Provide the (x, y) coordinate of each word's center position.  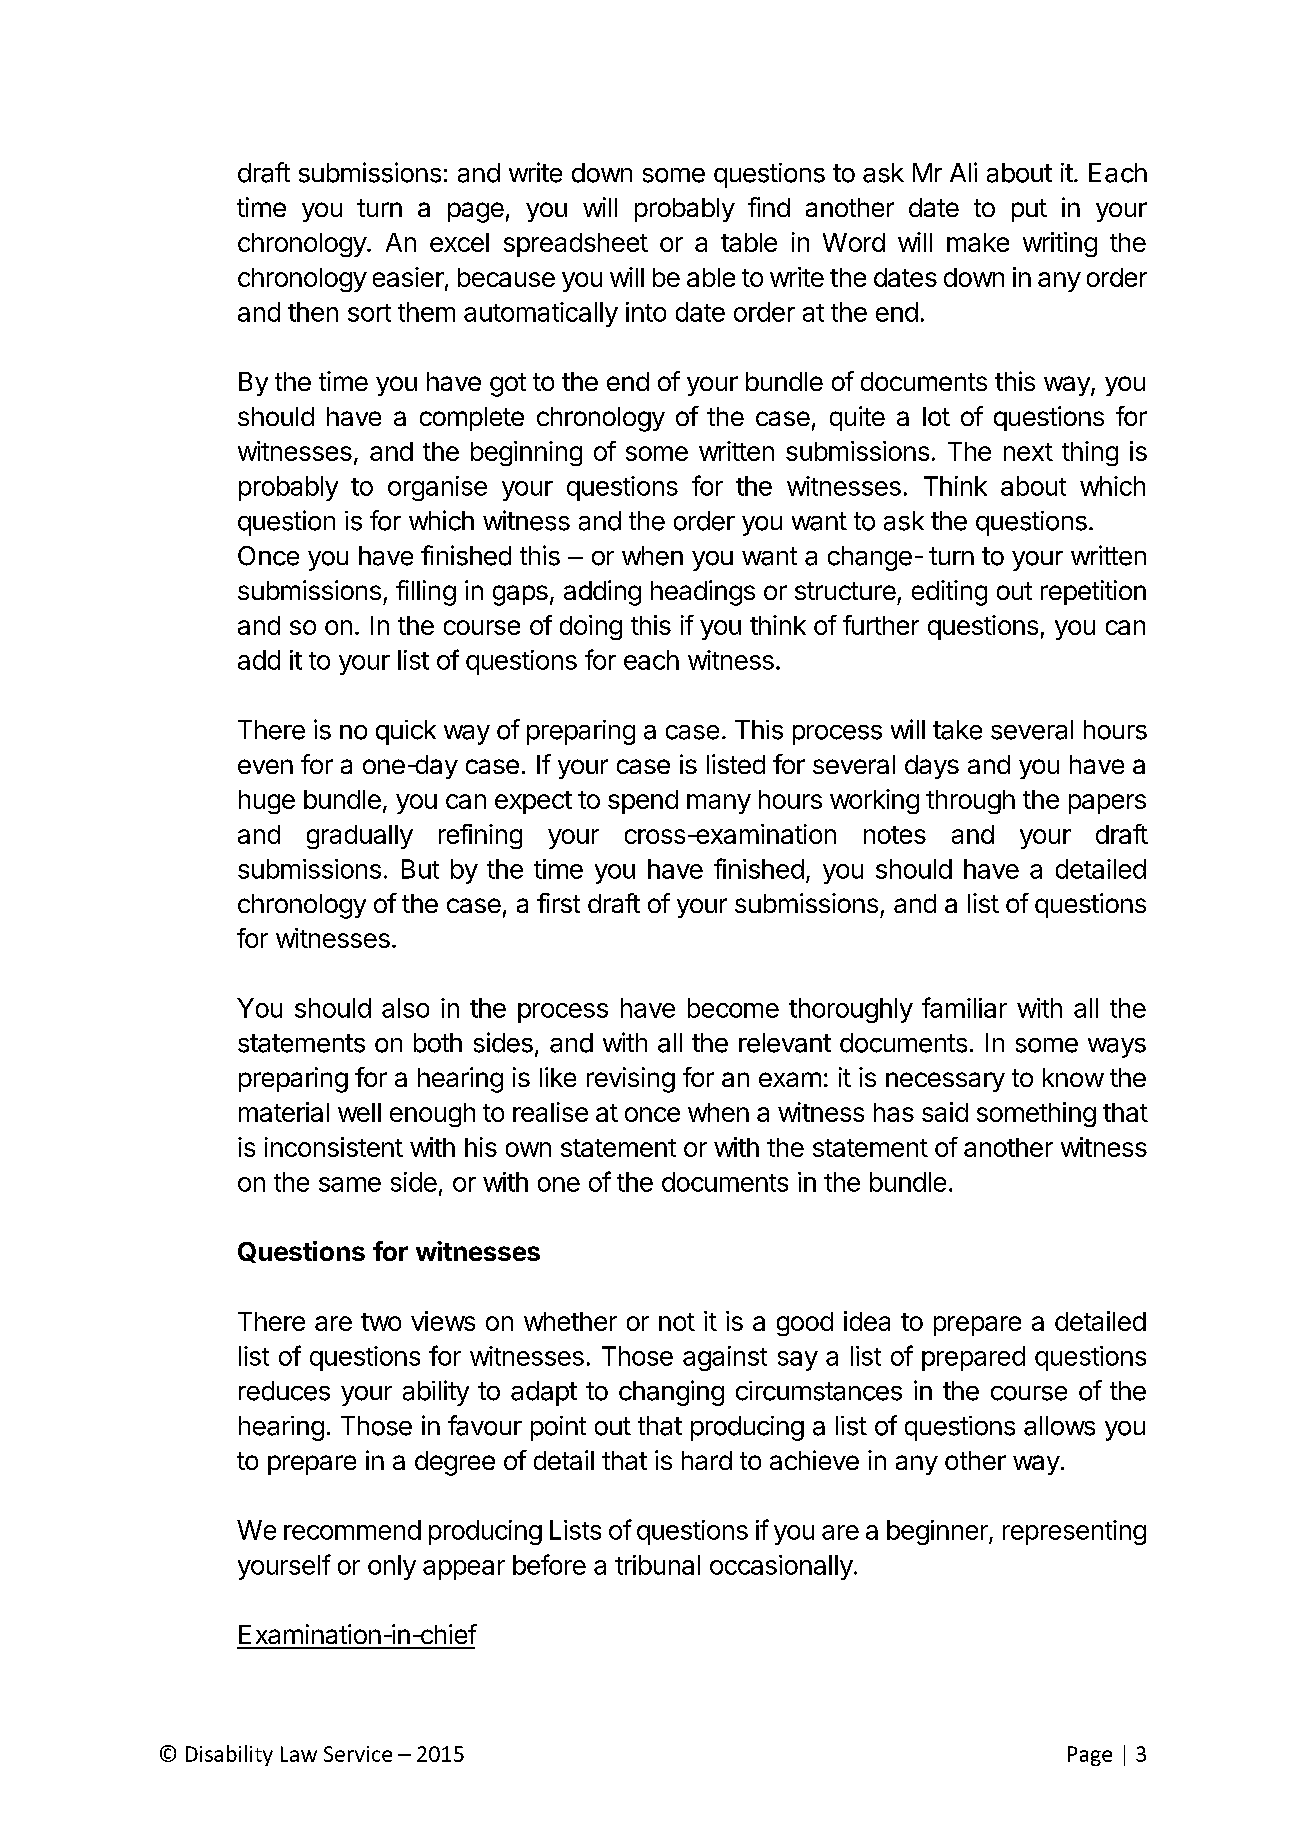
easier (408, 277)
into (646, 312)
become (733, 1008)
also (405, 1008)
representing (1074, 1532)
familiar (964, 1007)
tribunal (657, 1565)
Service (358, 1754)
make (978, 242)
